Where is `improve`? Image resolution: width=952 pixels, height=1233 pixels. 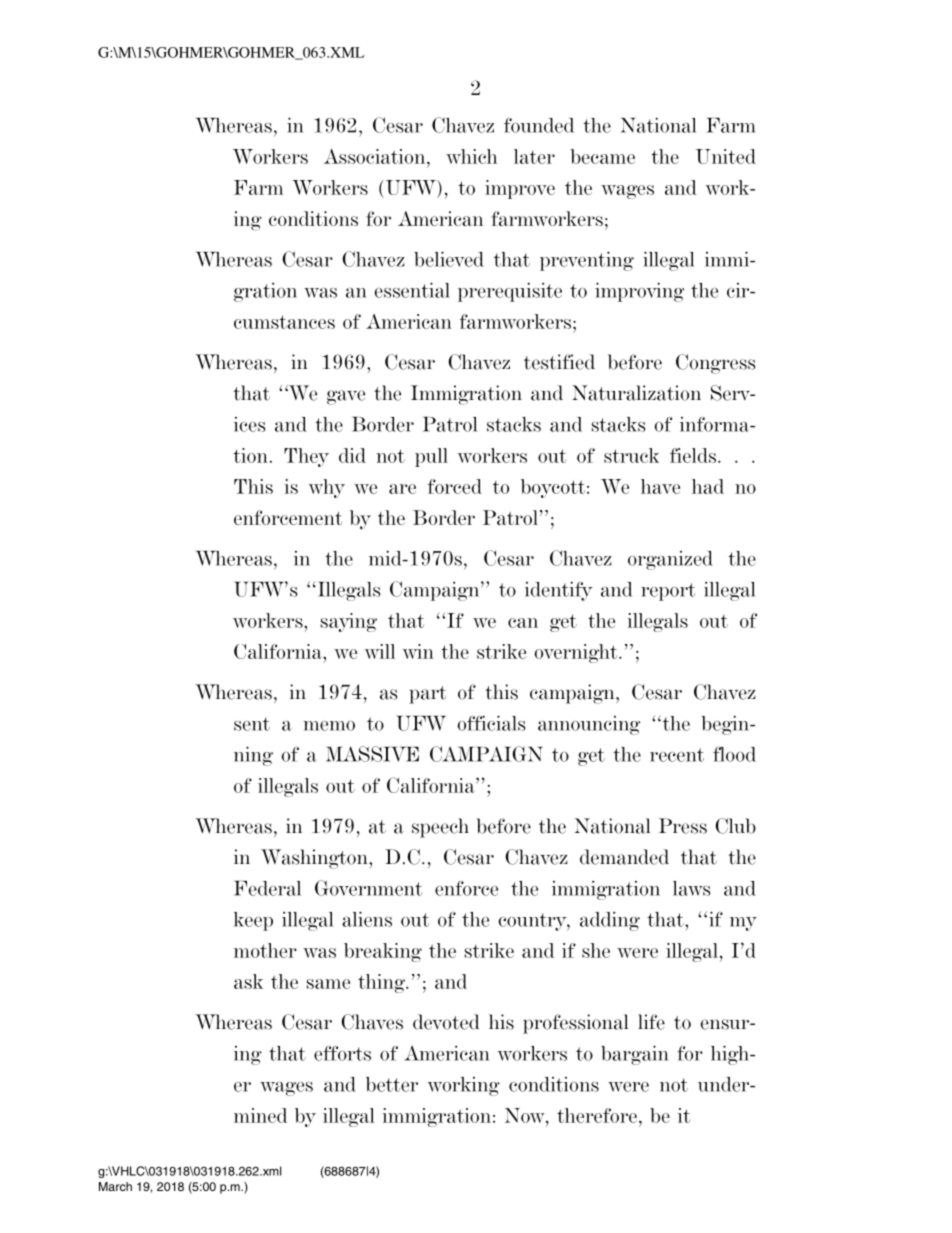 improve is located at coordinates (520, 189).
